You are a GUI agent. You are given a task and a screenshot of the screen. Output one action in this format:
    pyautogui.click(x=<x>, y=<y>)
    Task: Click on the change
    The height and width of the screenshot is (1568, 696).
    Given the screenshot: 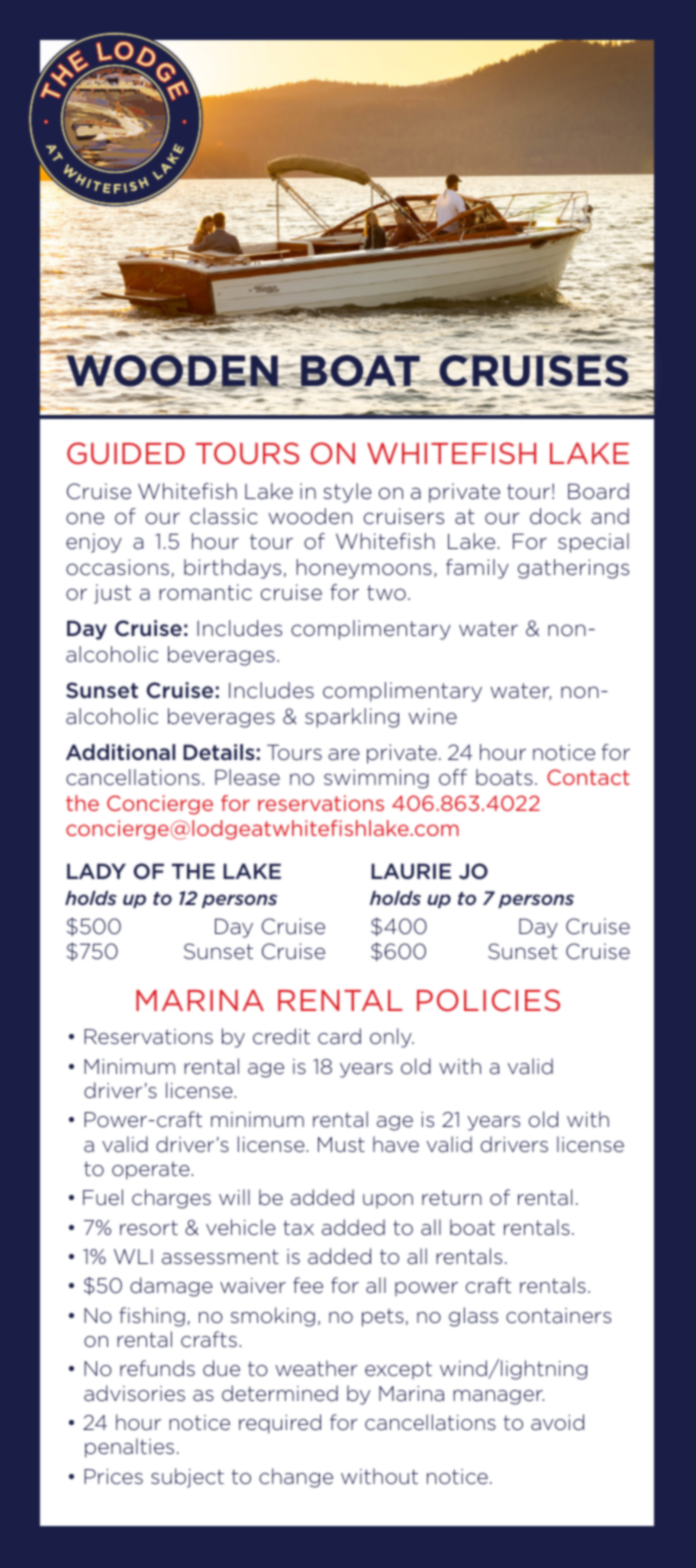 What is the action you would take?
    pyautogui.click(x=296, y=1478)
